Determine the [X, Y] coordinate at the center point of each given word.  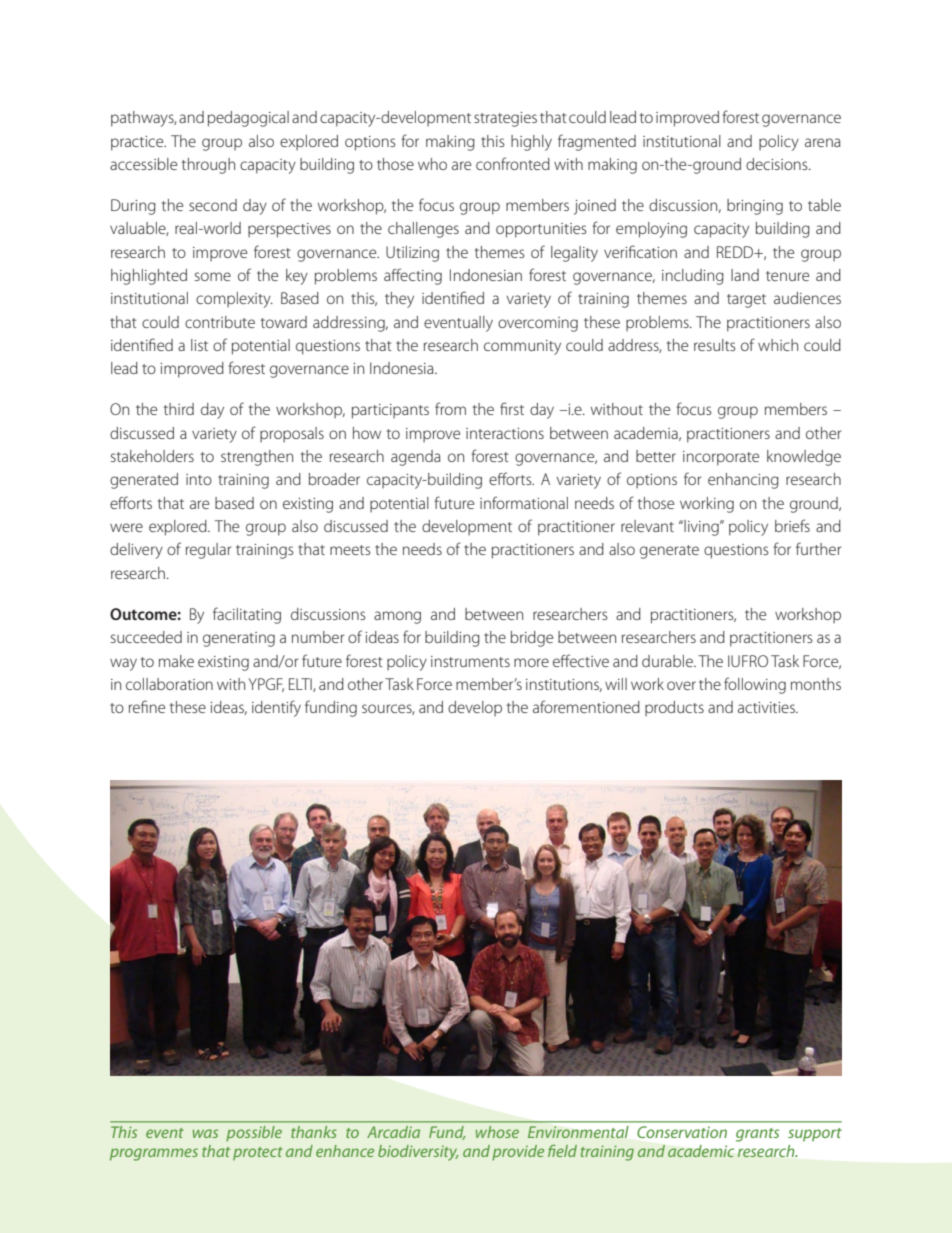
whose [497, 1132]
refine [147, 706]
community [522, 347]
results [715, 345]
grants [757, 1135]
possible [254, 1133]
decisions [778, 164]
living [701, 528]
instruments [470, 661]
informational [524, 502]
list [199, 345]
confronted [513, 163]
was [205, 1133]
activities [767, 707]
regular [208, 551]
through [208, 166]
